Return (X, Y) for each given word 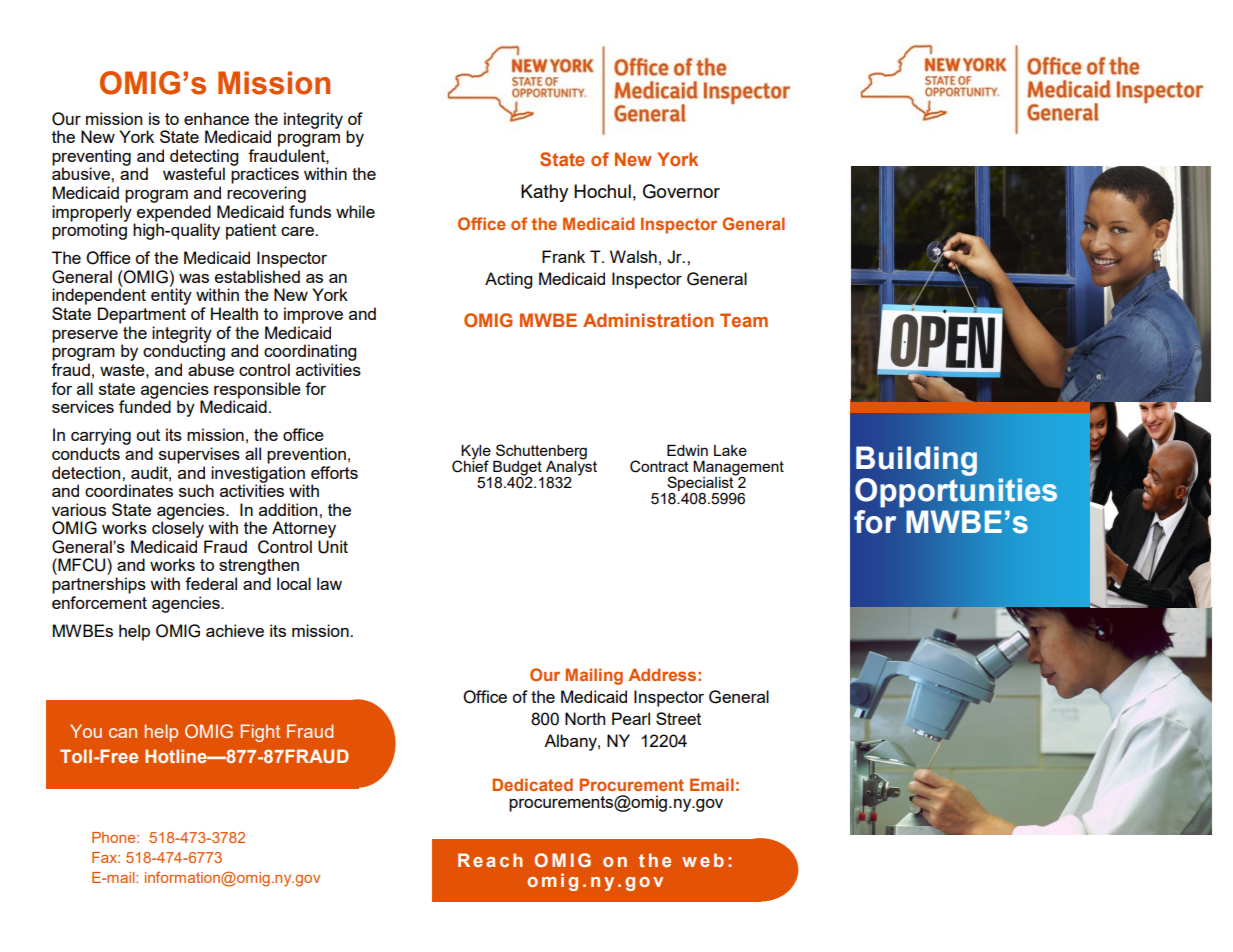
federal (211, 583)
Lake (730, 450)
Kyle (475, 453)
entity (171, 296)
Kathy (544, 193)
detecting (204, 158)
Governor (681, 191)
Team (744, 320)
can (123, 733)
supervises (199, 455)
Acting (508, 280)
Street (678, 718)
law (329, 583)
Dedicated (533, 784)
